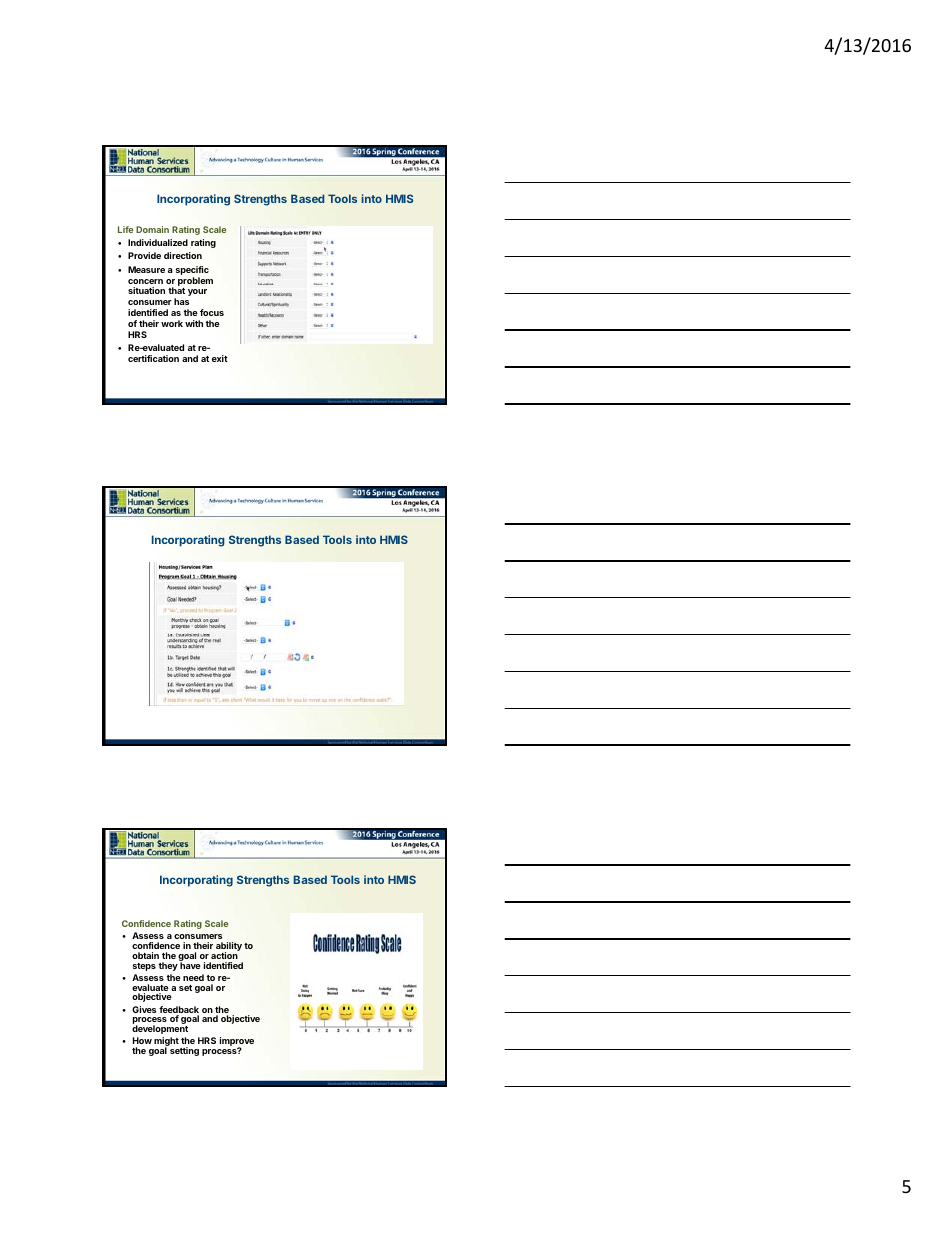 The width and height of the screenshot is (952, 1233). Describe the element at coordinates (212, 312) in the screenshot. I see `focus` at that location.
